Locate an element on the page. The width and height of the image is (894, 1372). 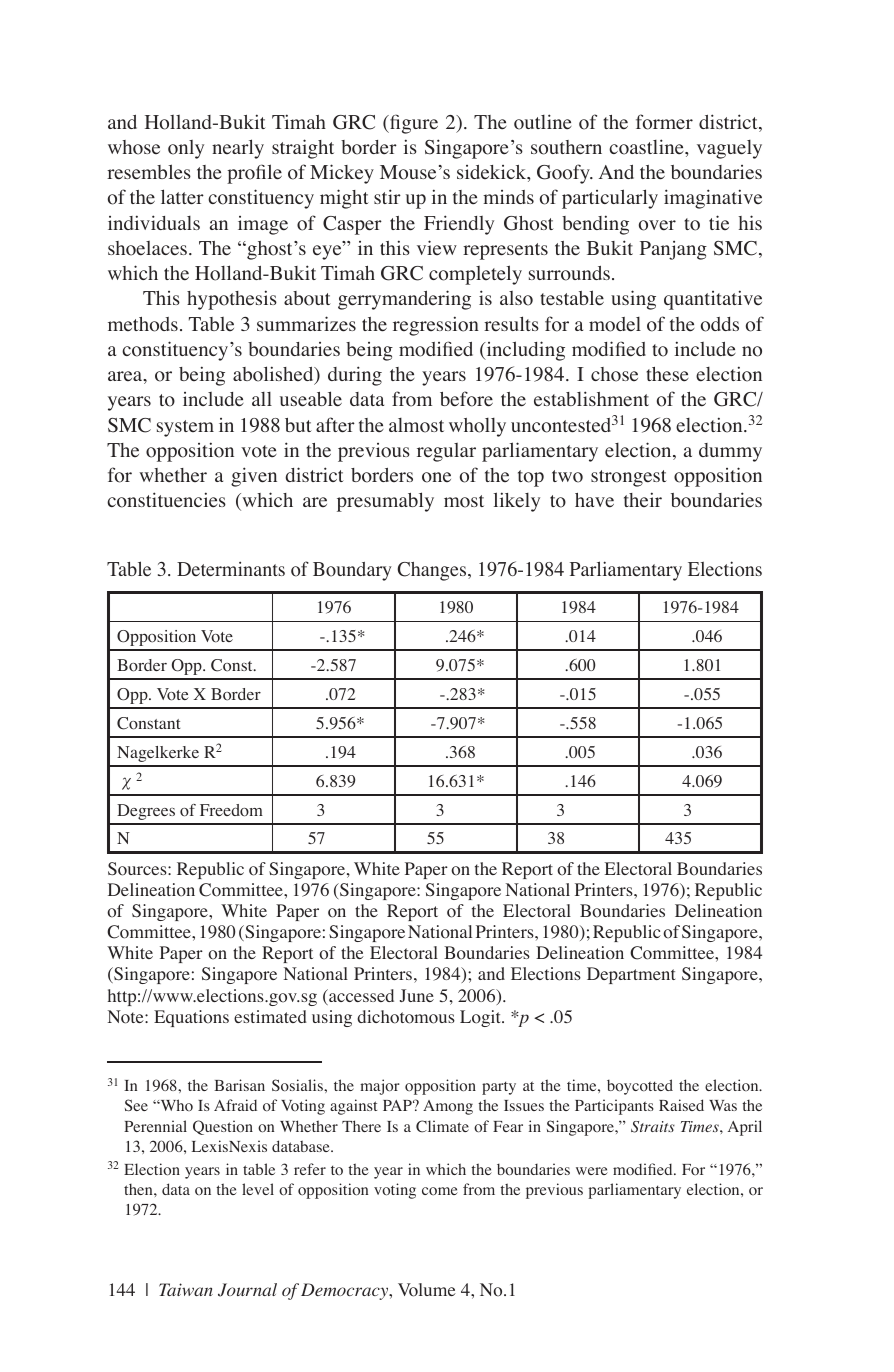
Freedom is located at coordinates (231, 810).
